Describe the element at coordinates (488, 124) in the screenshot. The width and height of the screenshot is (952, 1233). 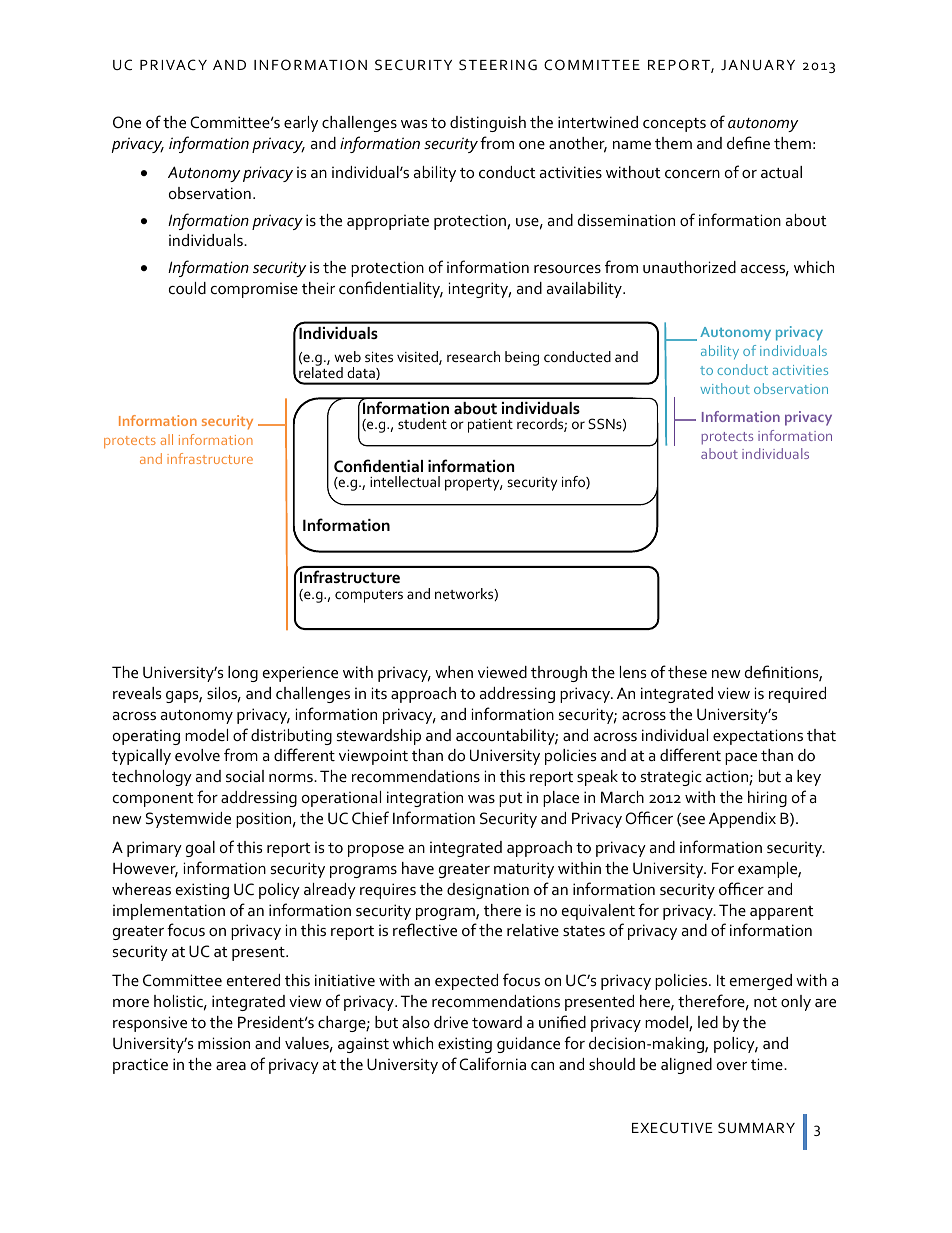
I see `distinguish` at that location.
